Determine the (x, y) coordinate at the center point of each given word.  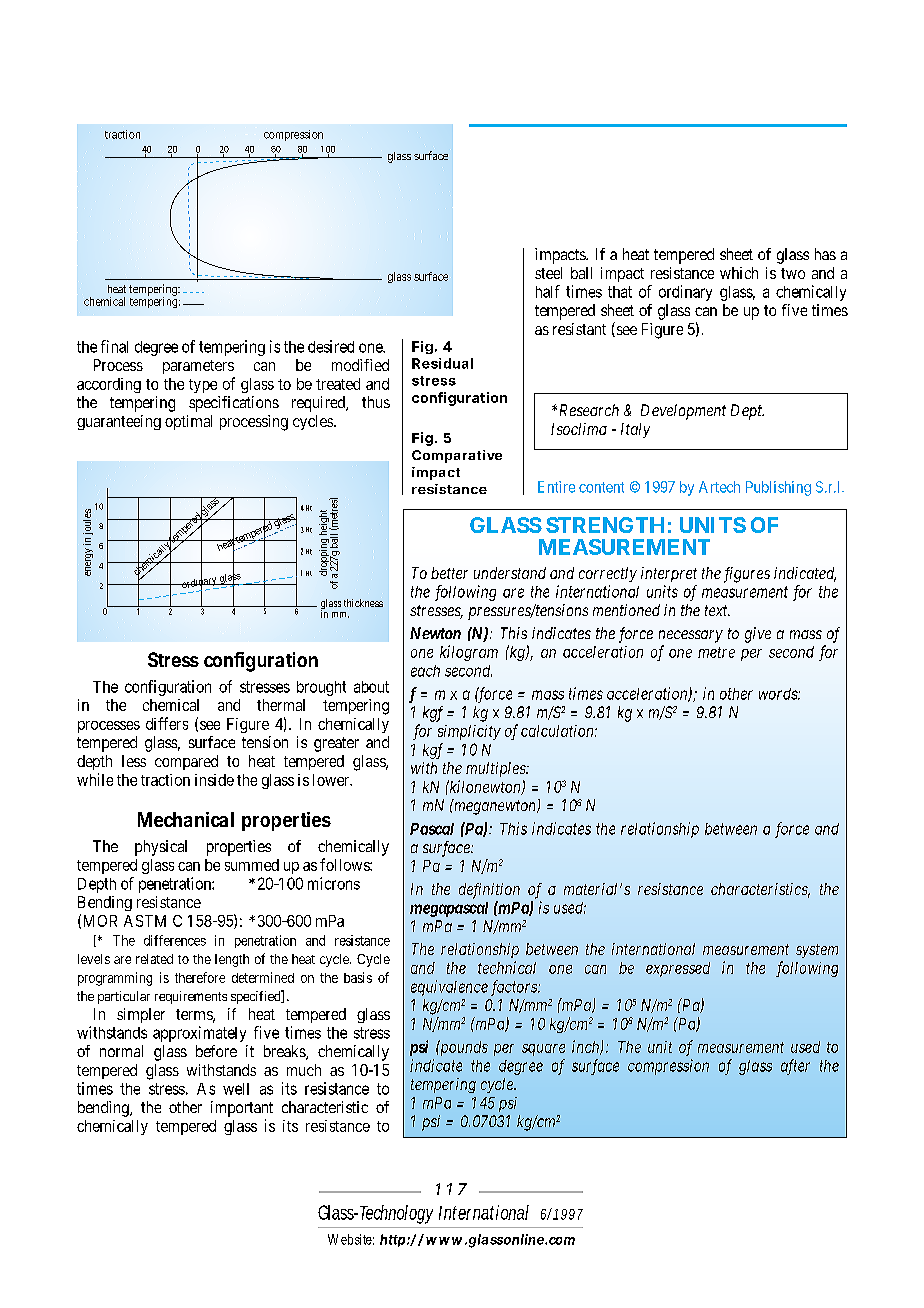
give (758, 635)
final (114, 346)
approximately (199, 1034)
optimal (188, 422)
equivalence (449, 988)
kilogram (469, 653)
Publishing (778, 488)
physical (161, 848)
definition (489, 891)
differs (167, 723)
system (817, 951)
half (548, 291)
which (739, 273)
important (242, 1109)
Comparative (457, 456)
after (795, 1067)
